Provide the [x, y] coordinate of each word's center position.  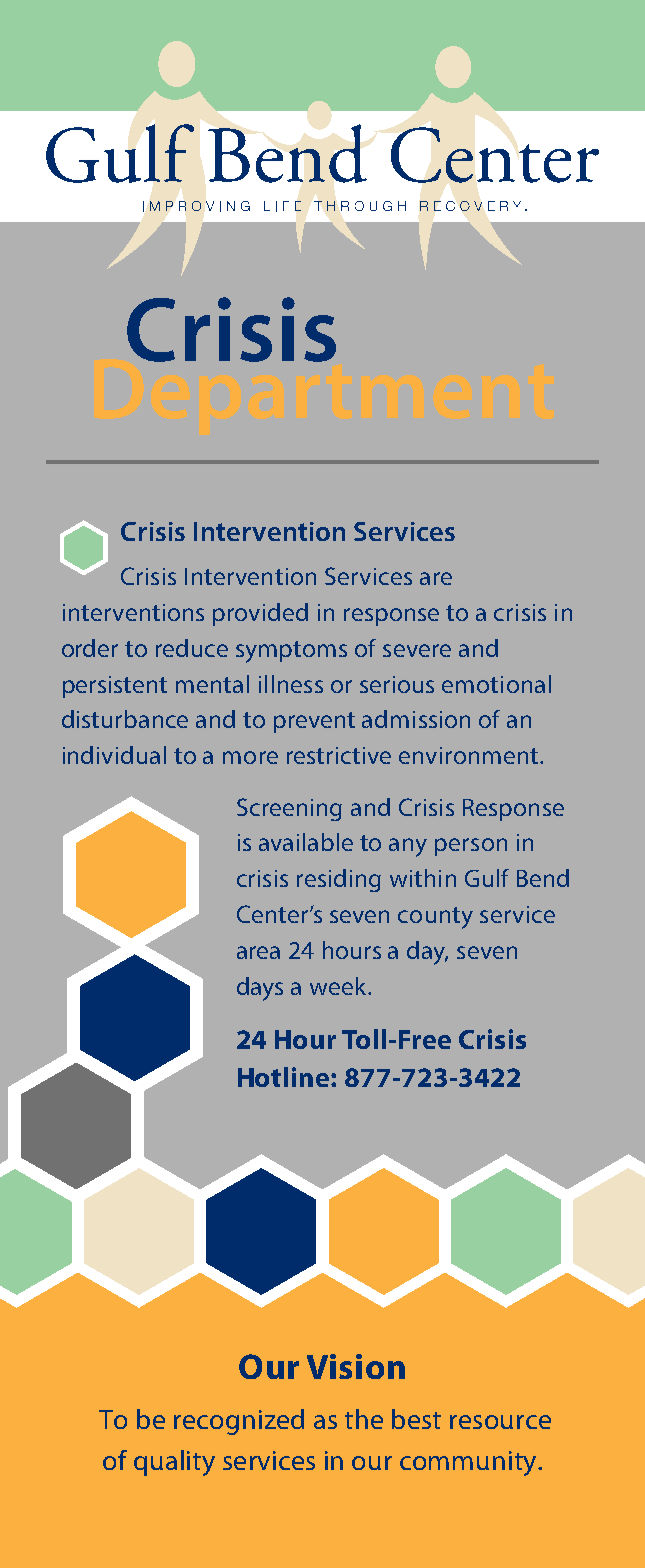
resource [500, 1422]
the [364, 1419]
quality [174, 1463]
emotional [496, 684]
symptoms [291, 652]
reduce [192, 648]
